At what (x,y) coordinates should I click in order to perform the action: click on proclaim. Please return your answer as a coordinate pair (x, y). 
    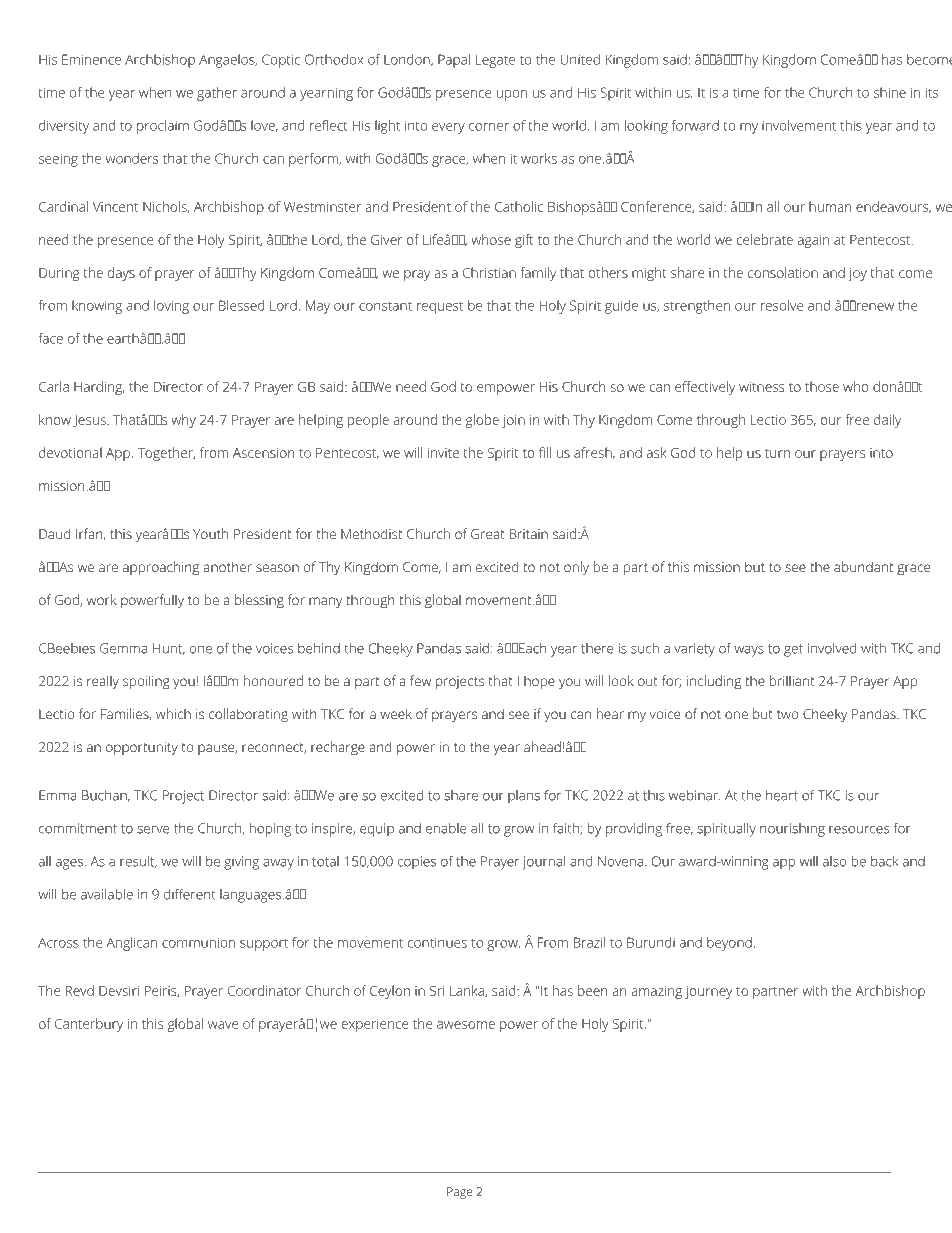
    Looking at the image, I should click on (163, 127).
